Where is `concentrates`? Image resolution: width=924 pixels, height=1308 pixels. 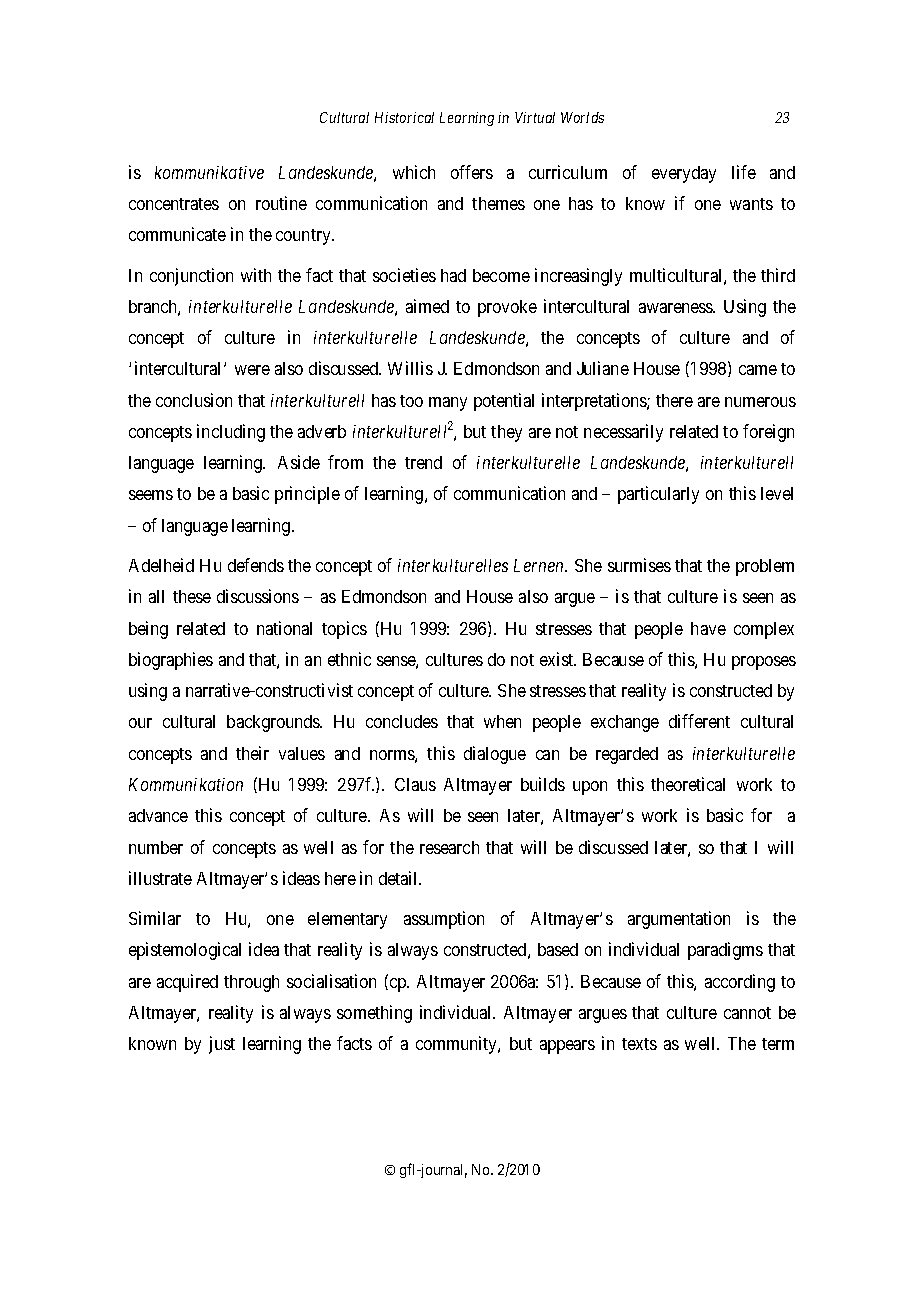 concentrates is located at coordinates (174, 204).
